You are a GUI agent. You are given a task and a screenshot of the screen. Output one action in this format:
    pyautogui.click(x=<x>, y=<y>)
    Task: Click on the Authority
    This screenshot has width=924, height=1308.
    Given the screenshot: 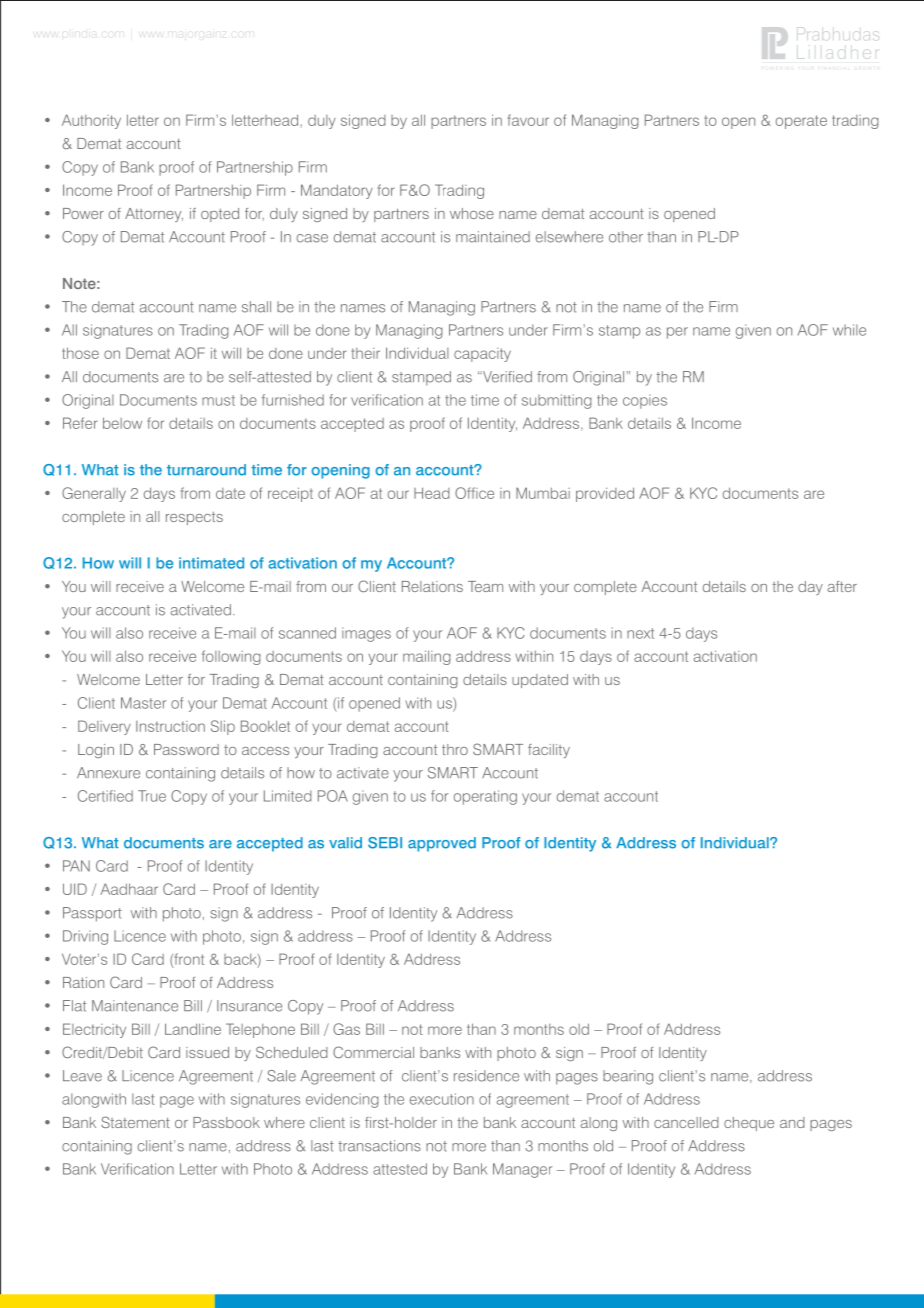 What is the action you would take?
    pyautogui.click(x=91, y=121)
